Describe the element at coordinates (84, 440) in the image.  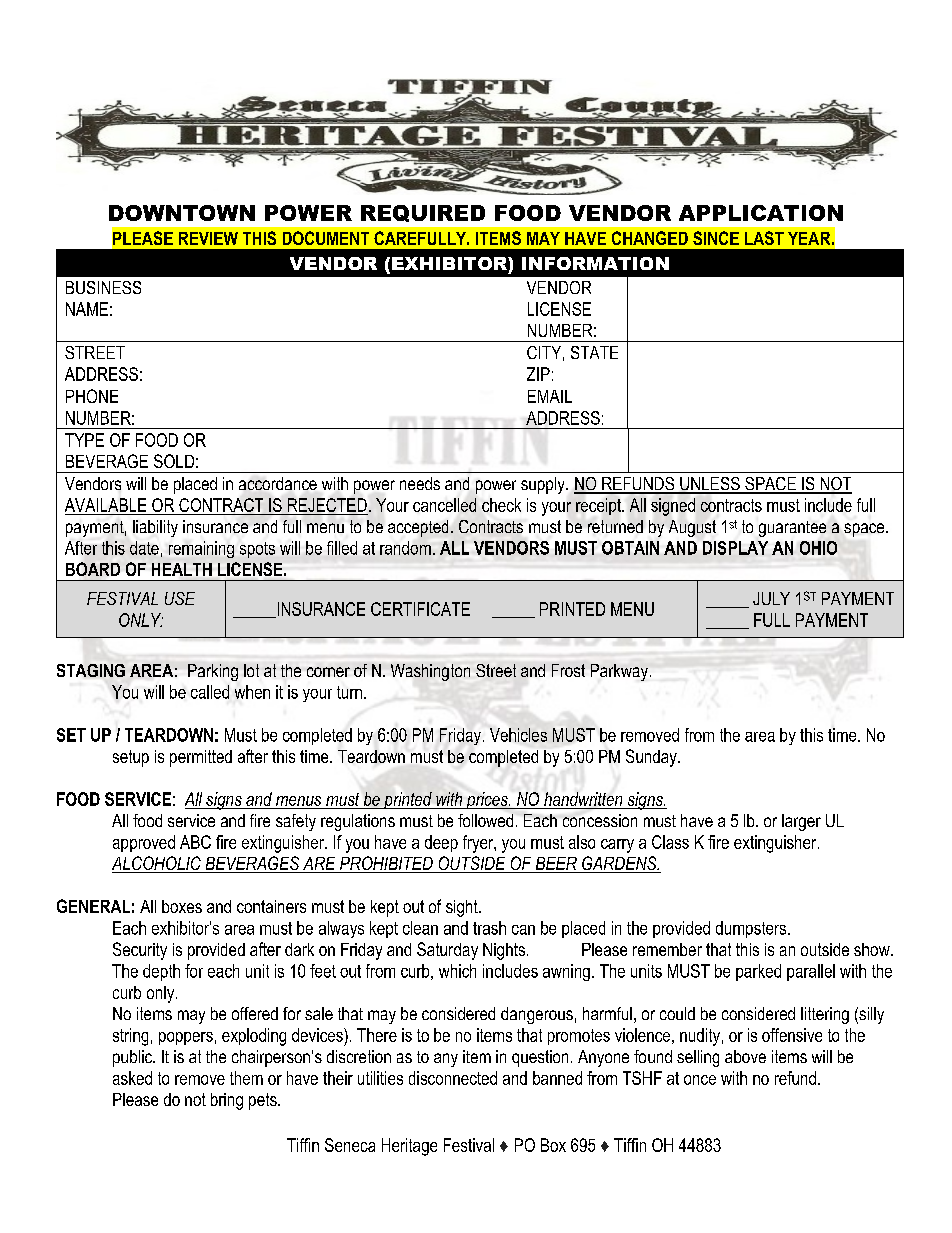
I see `TYPE` at that location.
